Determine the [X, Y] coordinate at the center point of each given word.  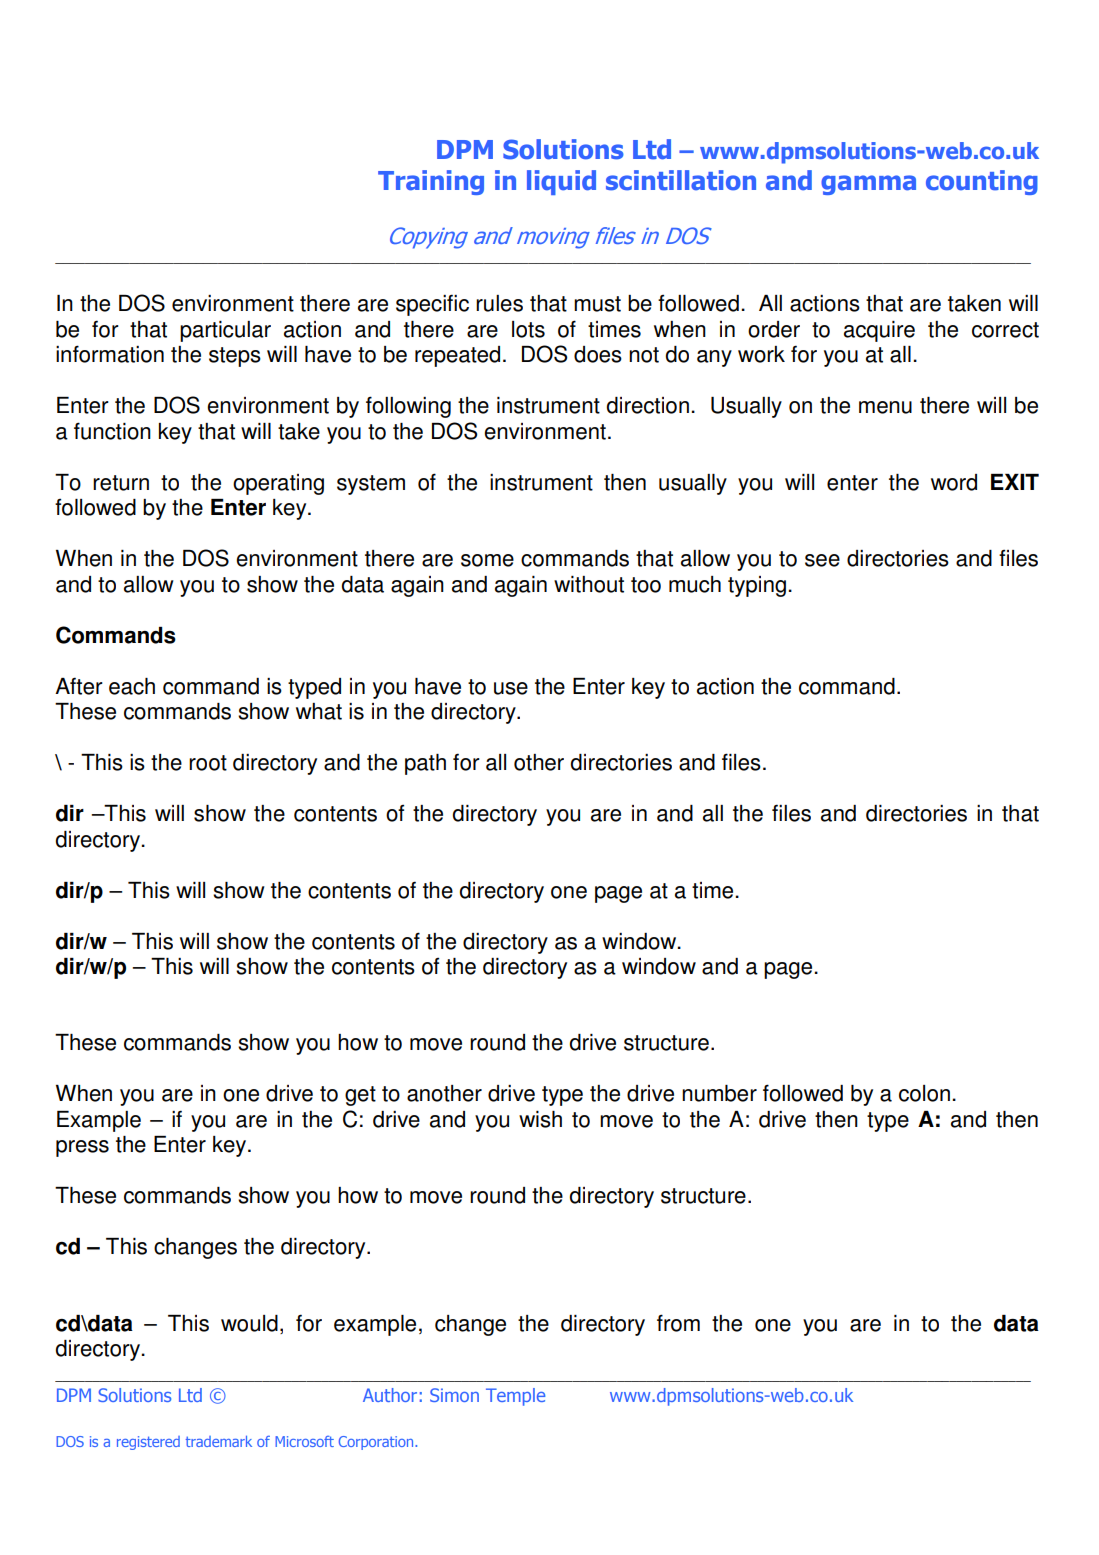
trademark [219, 1441]
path [425, 764]
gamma [868, 185]
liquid [561, 182]
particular [225, 331]
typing [757, 586]
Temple [516, 1397]
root [208, 763]
